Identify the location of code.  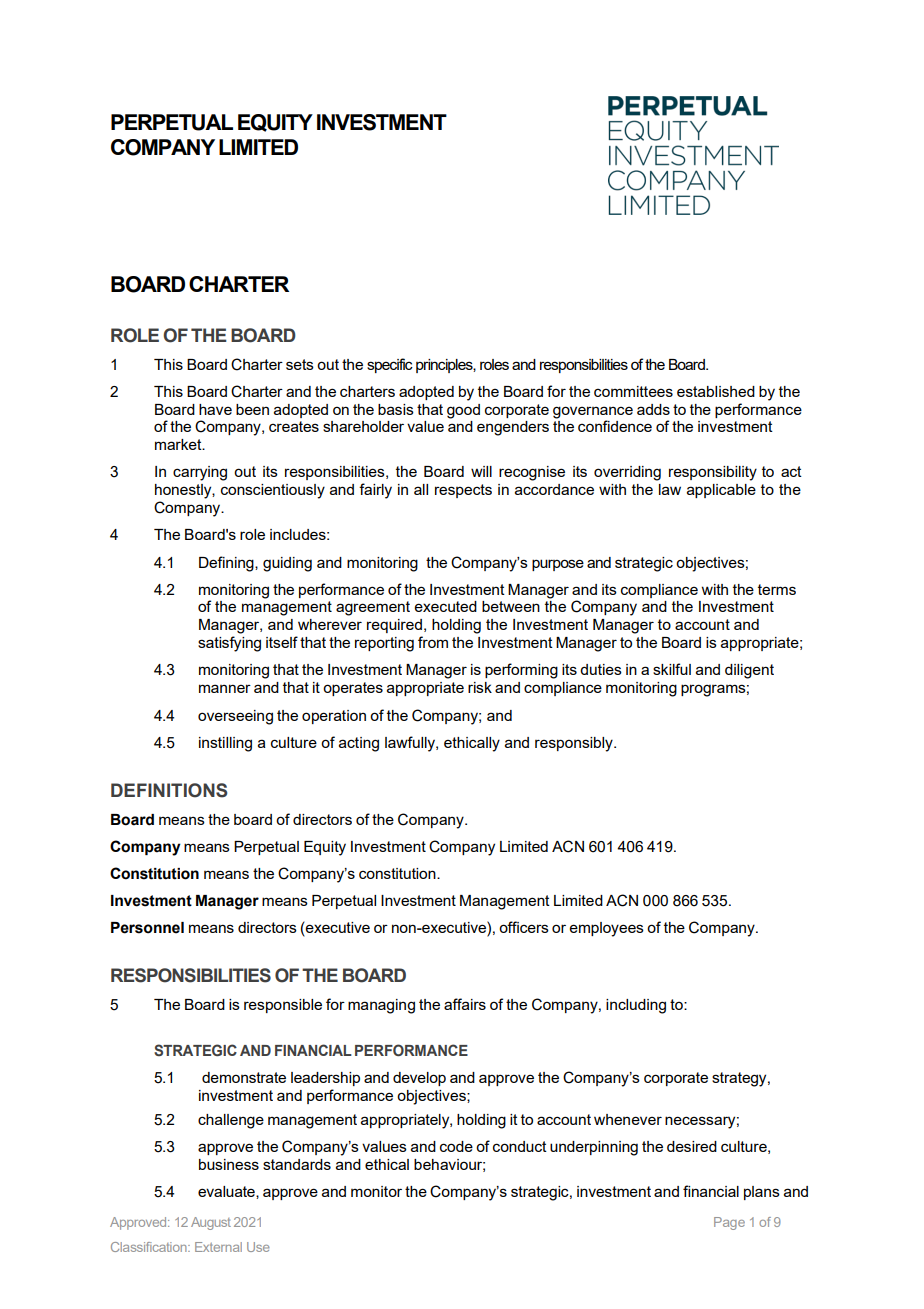
(456, 1146).
